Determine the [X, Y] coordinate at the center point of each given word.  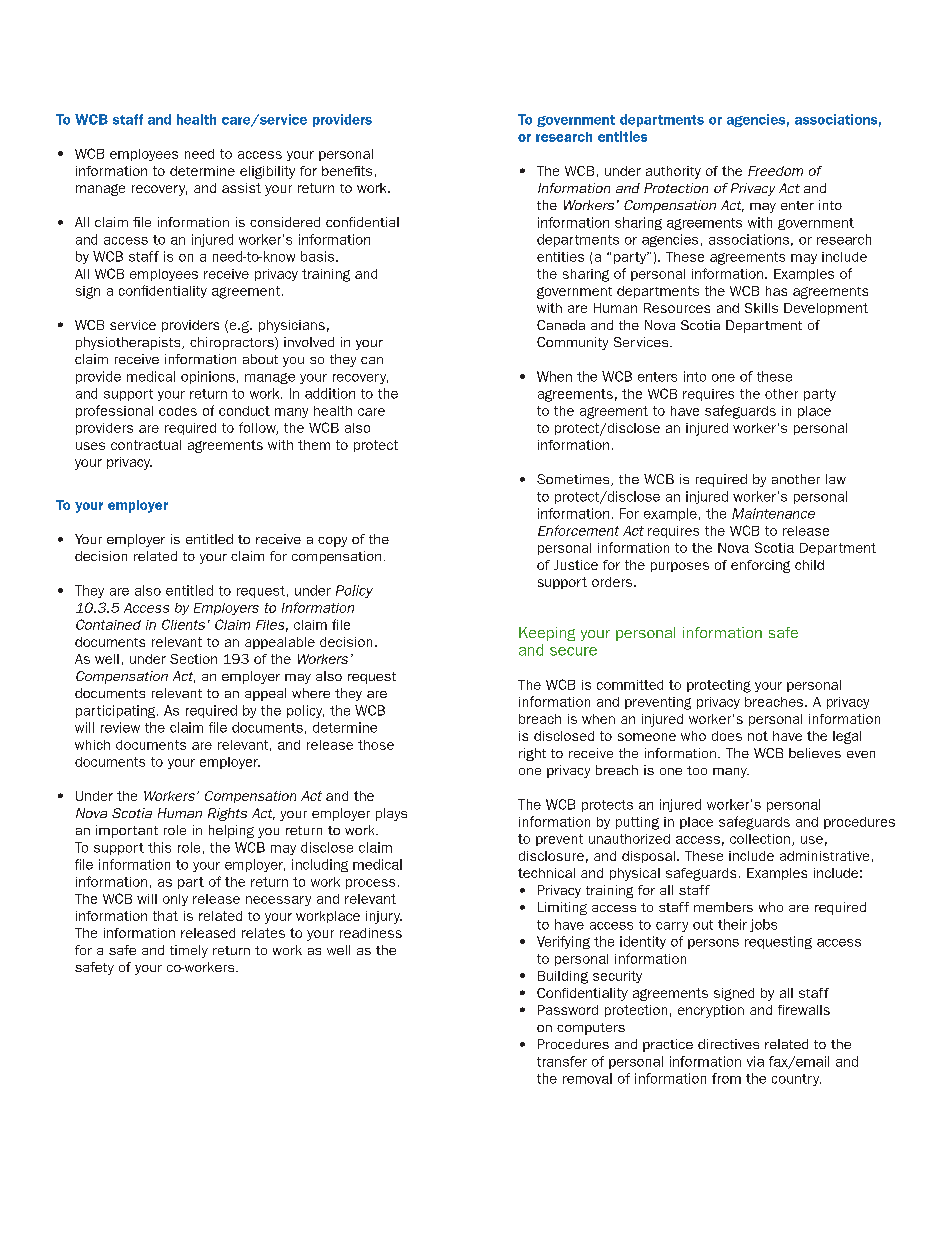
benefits [347, 171]
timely [189, 951]
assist [241, 188]
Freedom [775, 171]
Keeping [547, 634]
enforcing [760, 566]
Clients [183, 624]
